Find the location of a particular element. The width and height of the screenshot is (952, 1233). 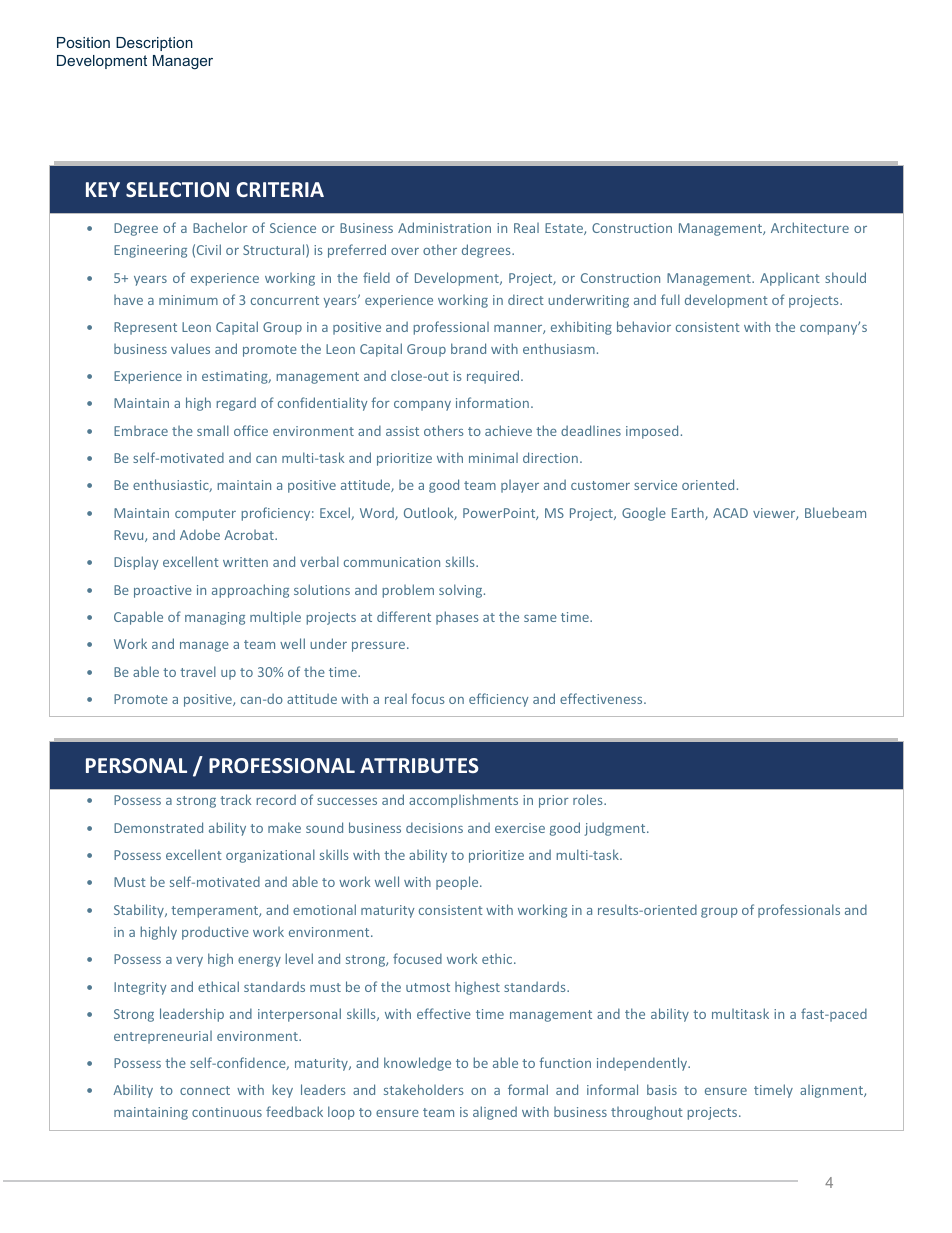

Description is located at coordinates (154, 44).
